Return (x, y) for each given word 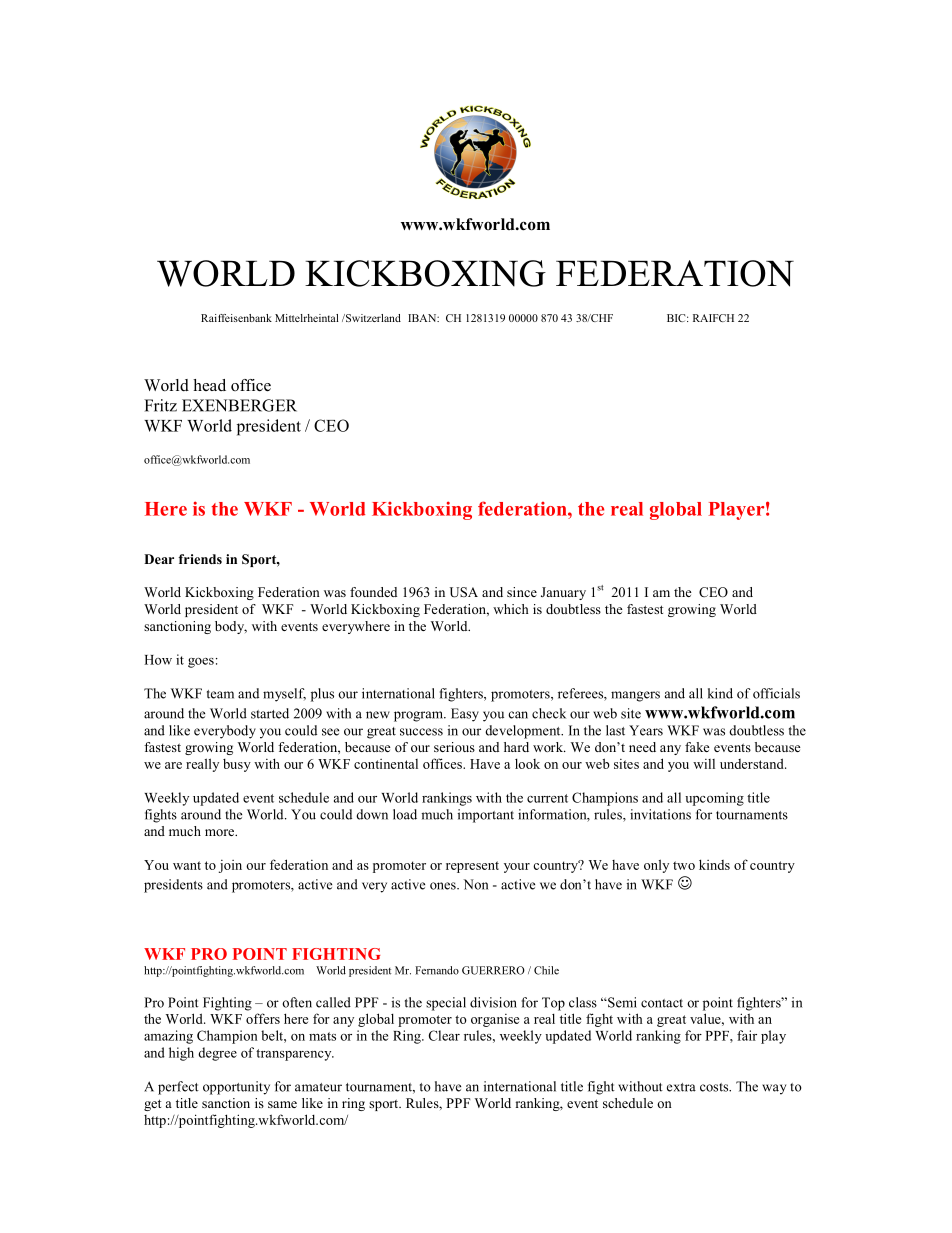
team (220, 694)
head (209, 385)
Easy (465, 715)
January (563, 593)
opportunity (236, 1088)
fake (697, 747)
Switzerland (372, 318)
